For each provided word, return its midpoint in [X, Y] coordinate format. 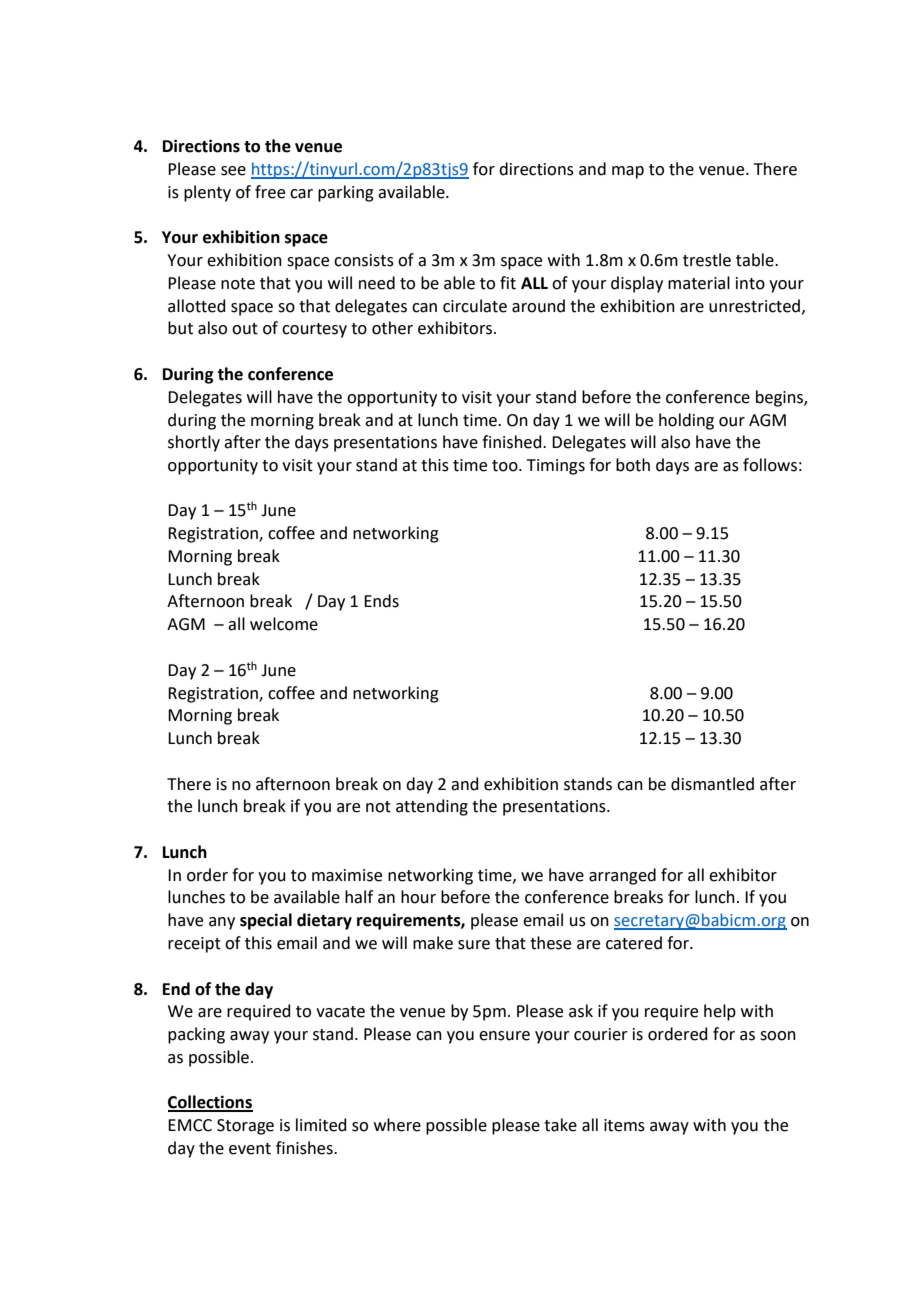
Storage [245, 1127]
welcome [284, 624]
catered [634, 943]
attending [432, 807]
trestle [707, 260]
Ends [381, 601]
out [245, 329]
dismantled [712, 784]
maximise [347, 875]
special [266, 921]
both [633, 465]
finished [513, 442]
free [270, 192]
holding [686, 421]
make [433, 943]
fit [508, 283]
